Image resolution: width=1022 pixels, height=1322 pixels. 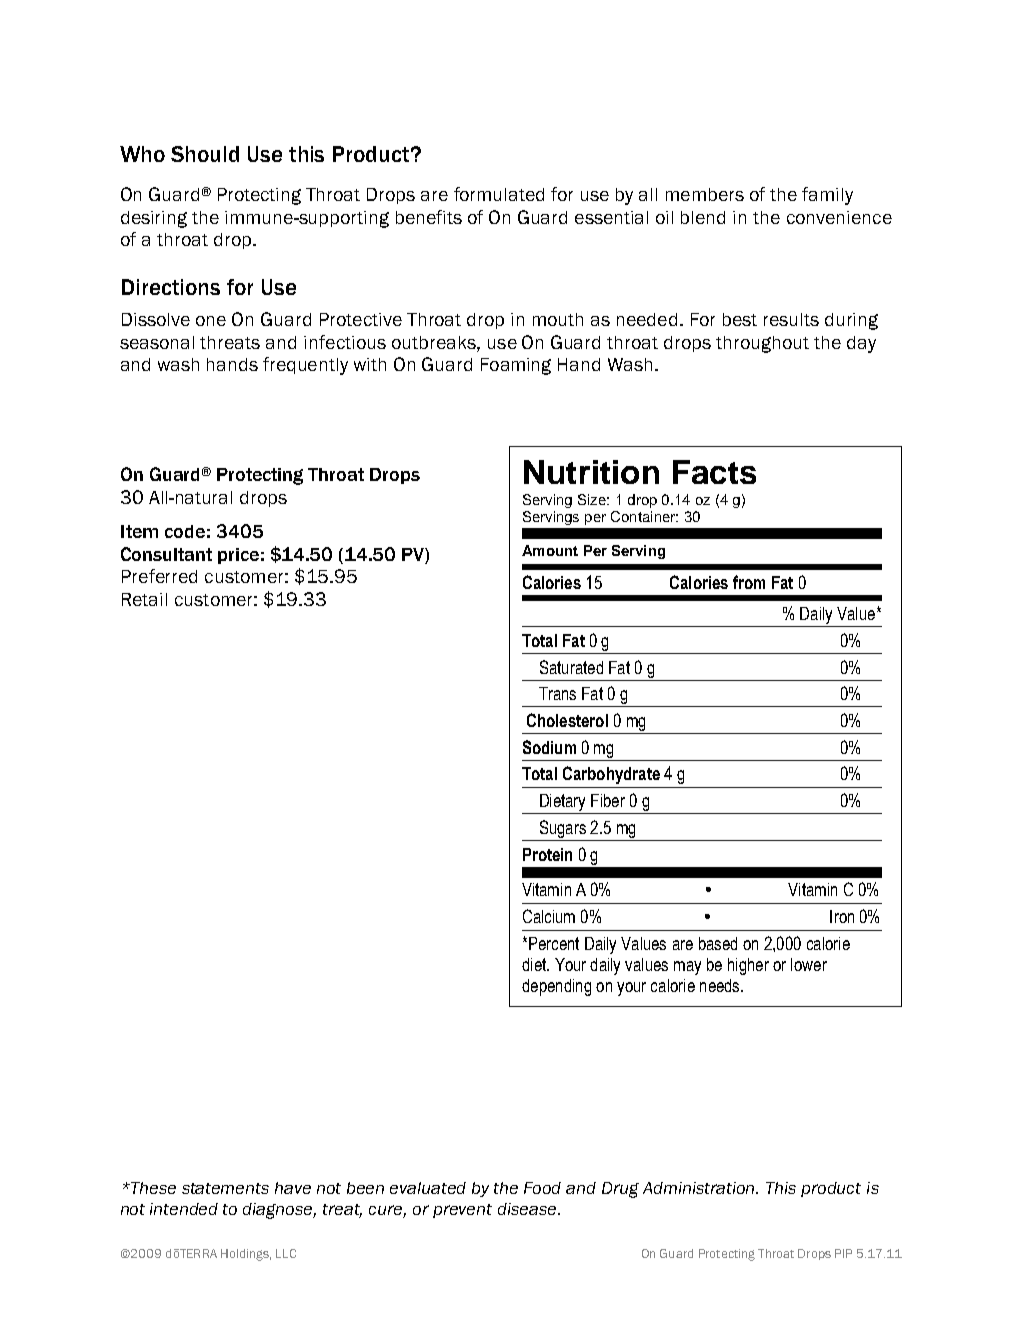 What do you see at coordinates (843, 1253) in the page?
I see `PIP` at bounding box center [843, 1253].
